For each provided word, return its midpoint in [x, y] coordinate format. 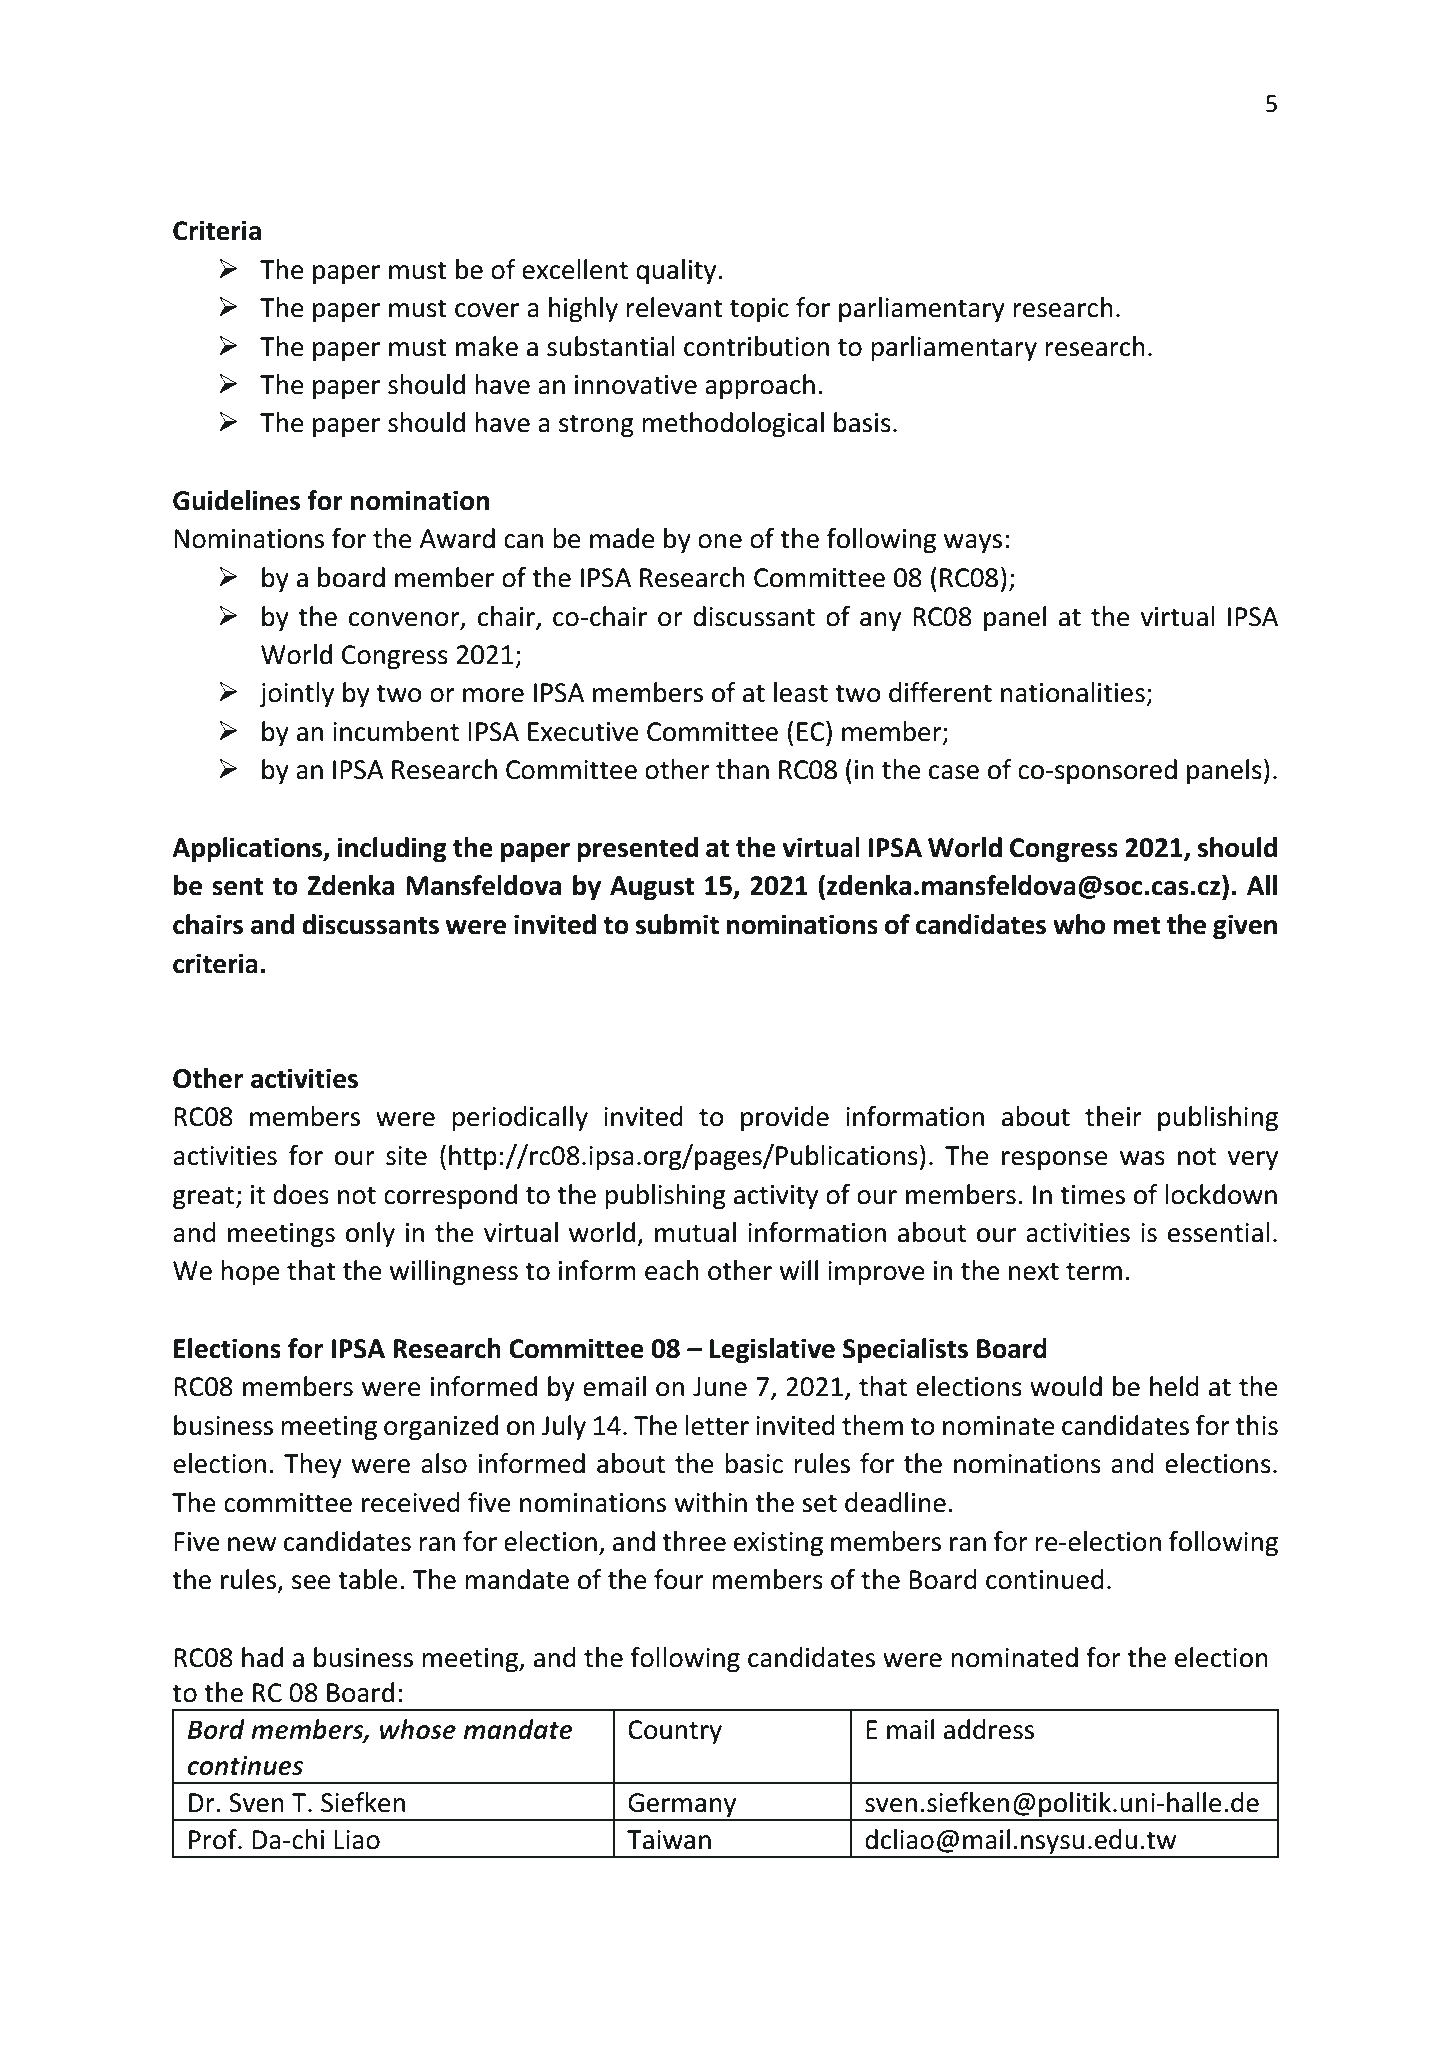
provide [785, 1119]
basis [862, 422]
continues [245, 1765]
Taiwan [669, 1840]
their [1113, 1116]
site [406, 1156]
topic [759, 310]
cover [487, 310]
